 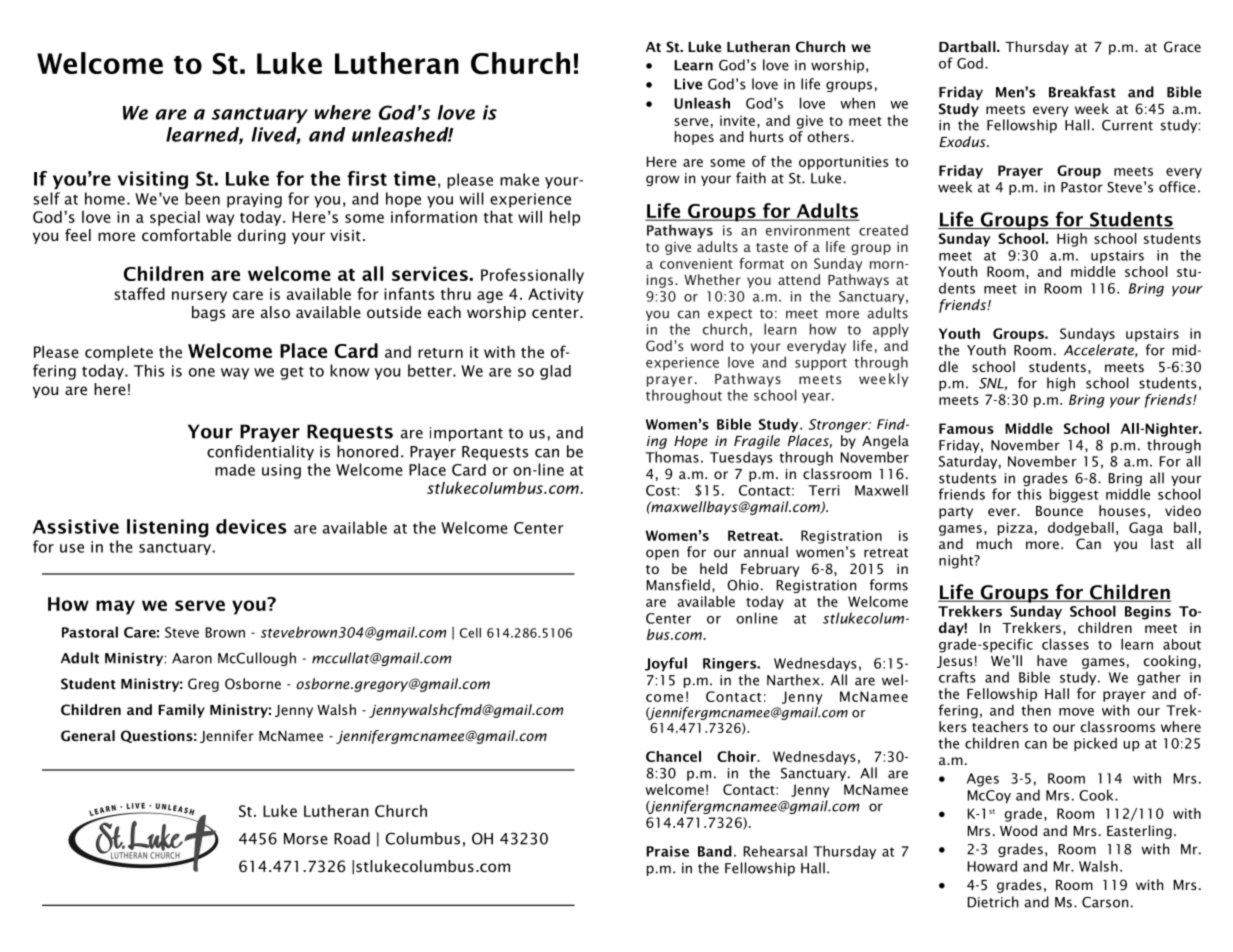 What do you see at coordinates (367, 178) in the screenshot?
I see `first` at bounding box center [367, 178].
